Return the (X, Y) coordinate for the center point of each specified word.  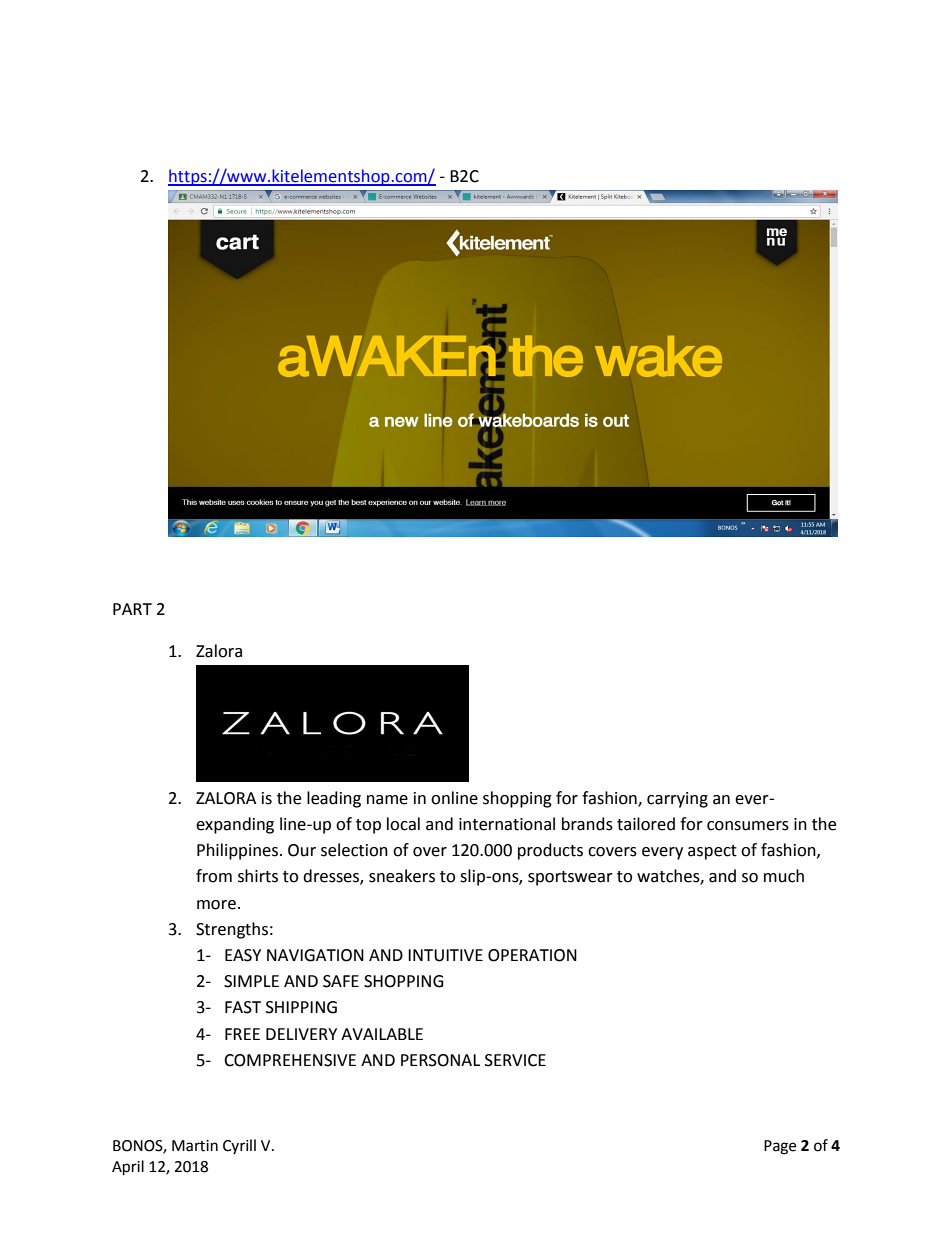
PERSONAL (440, 1060)
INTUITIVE (445, 955)
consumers (748, 826)
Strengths (232, 930)
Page (780, 1147)
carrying (677, 800)
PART (132, 609)
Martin (195, 1146)
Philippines (237, 851)
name (387, 800)
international (507, 824)
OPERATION (532, 955)
